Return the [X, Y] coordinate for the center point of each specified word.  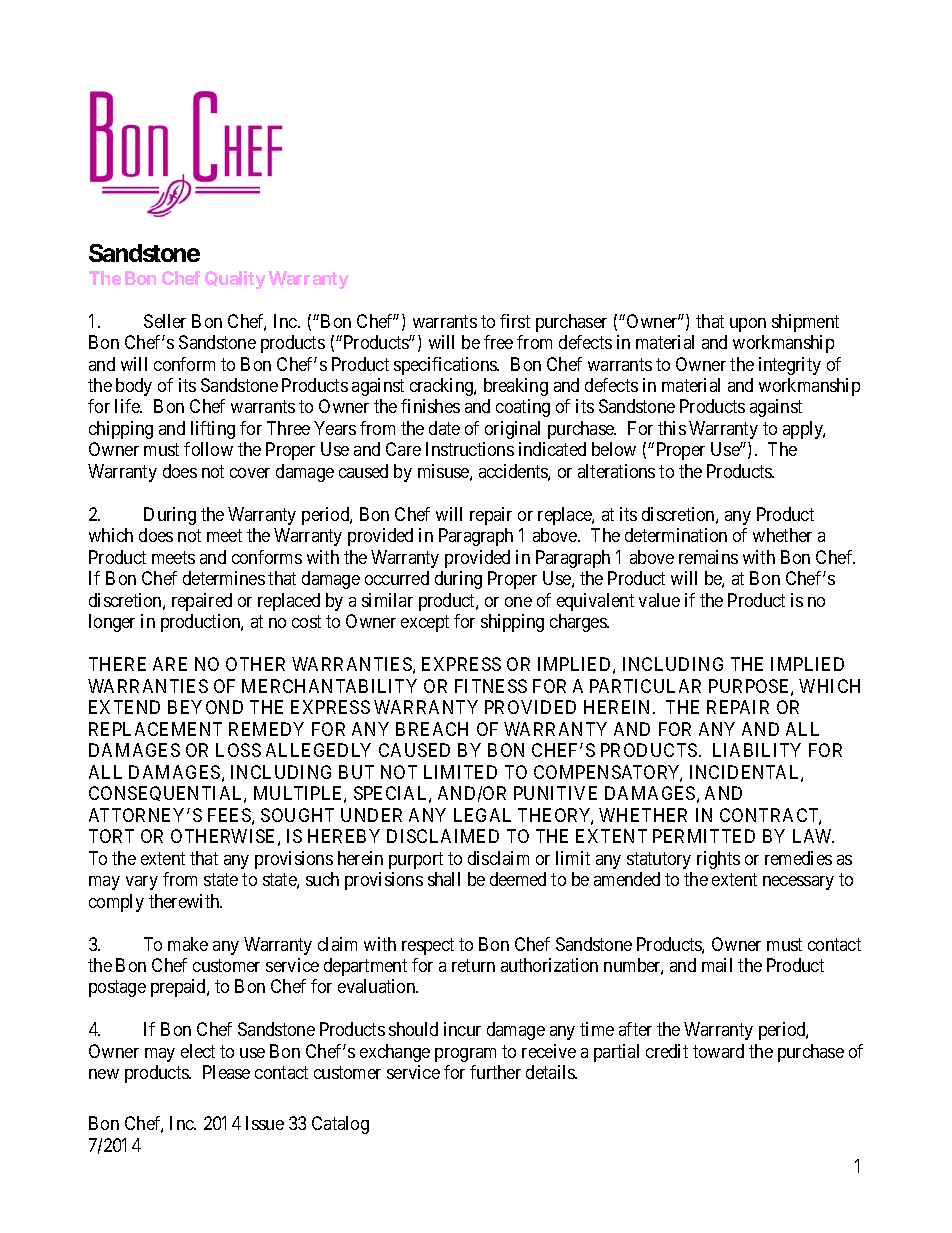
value [659, 600]
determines [224, 578]
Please [226, 1072]
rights [718, 860]
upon [748, 325]
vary [142, 883]
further [495, 1072]
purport [416, 860]
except [425, 624]
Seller [165, 321]
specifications [446, 366]
